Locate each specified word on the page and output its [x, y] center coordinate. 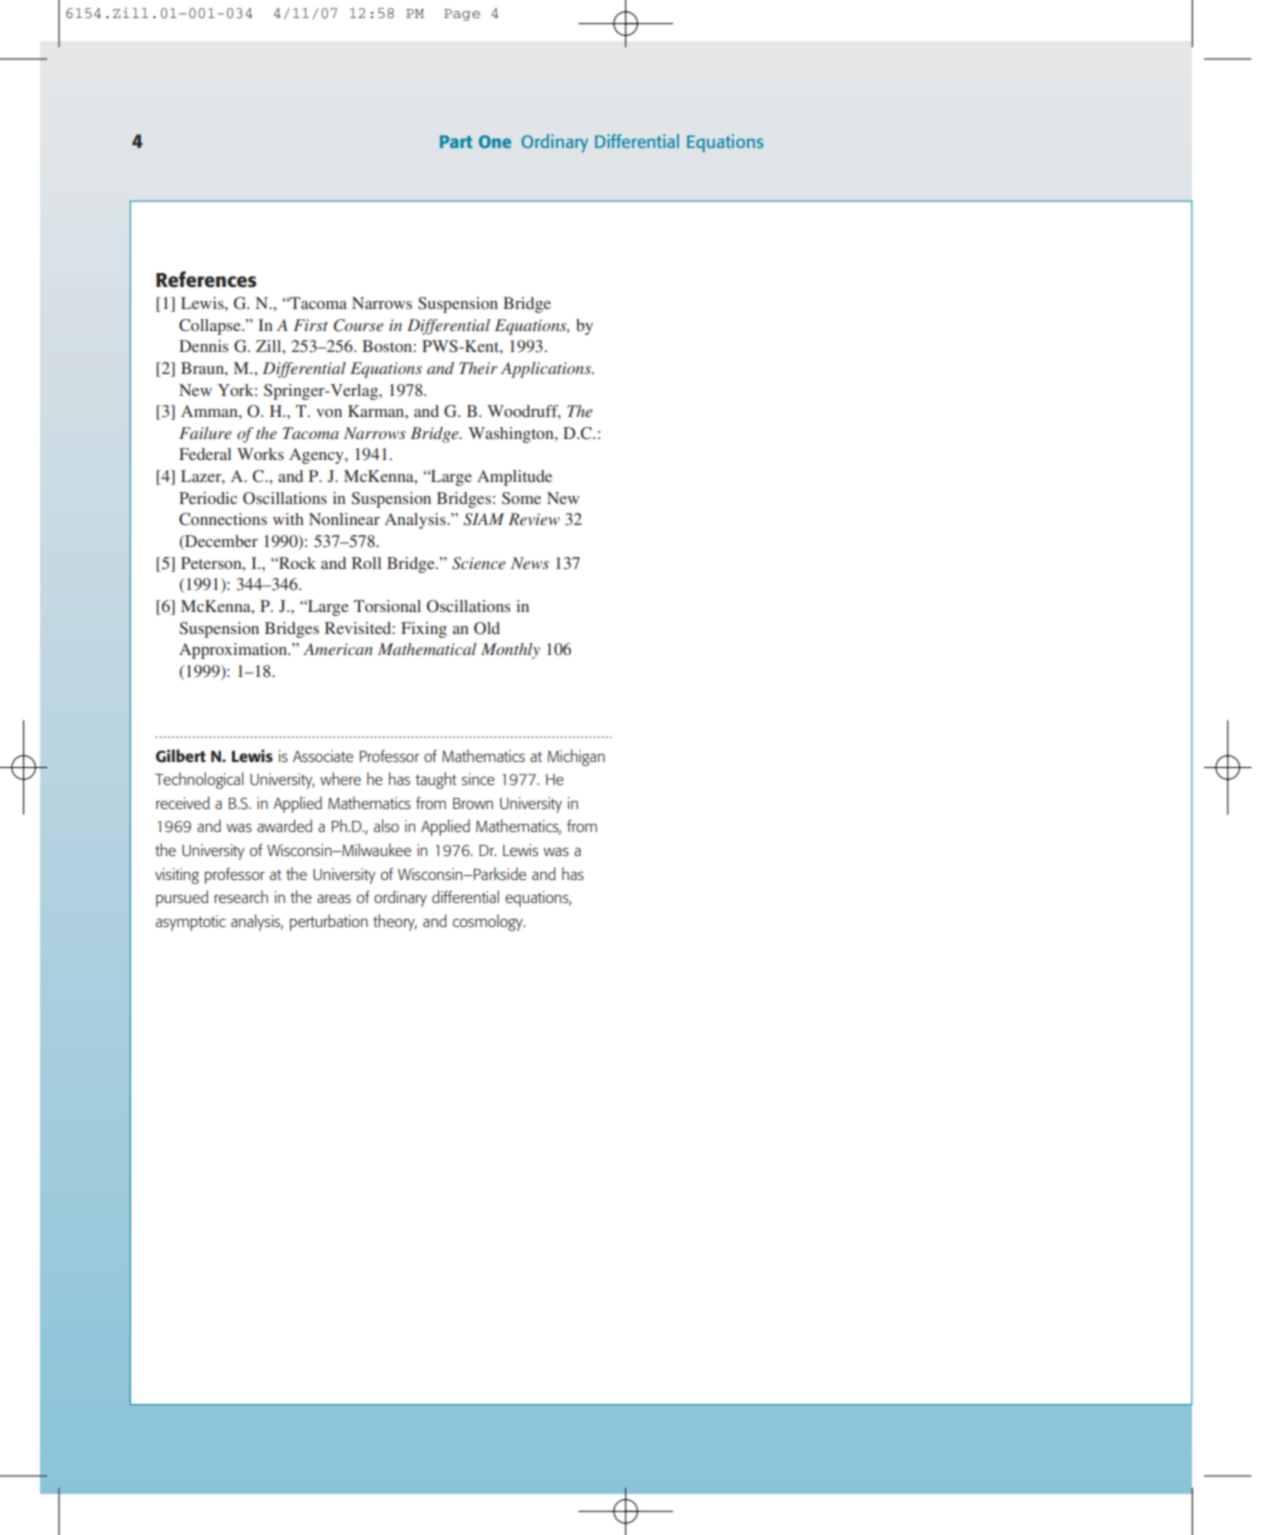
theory [395, 922]
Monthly [510, 651]
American [338, 649]
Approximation [234, 651]
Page [462, 15]
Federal [205, 454]
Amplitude [514, 478]
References [206, 279]
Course [358, 325]
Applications [547, 370]
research [241, 896]
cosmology [489, 922]
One [495, 141]
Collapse [211, 327]
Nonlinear [344, 519]
